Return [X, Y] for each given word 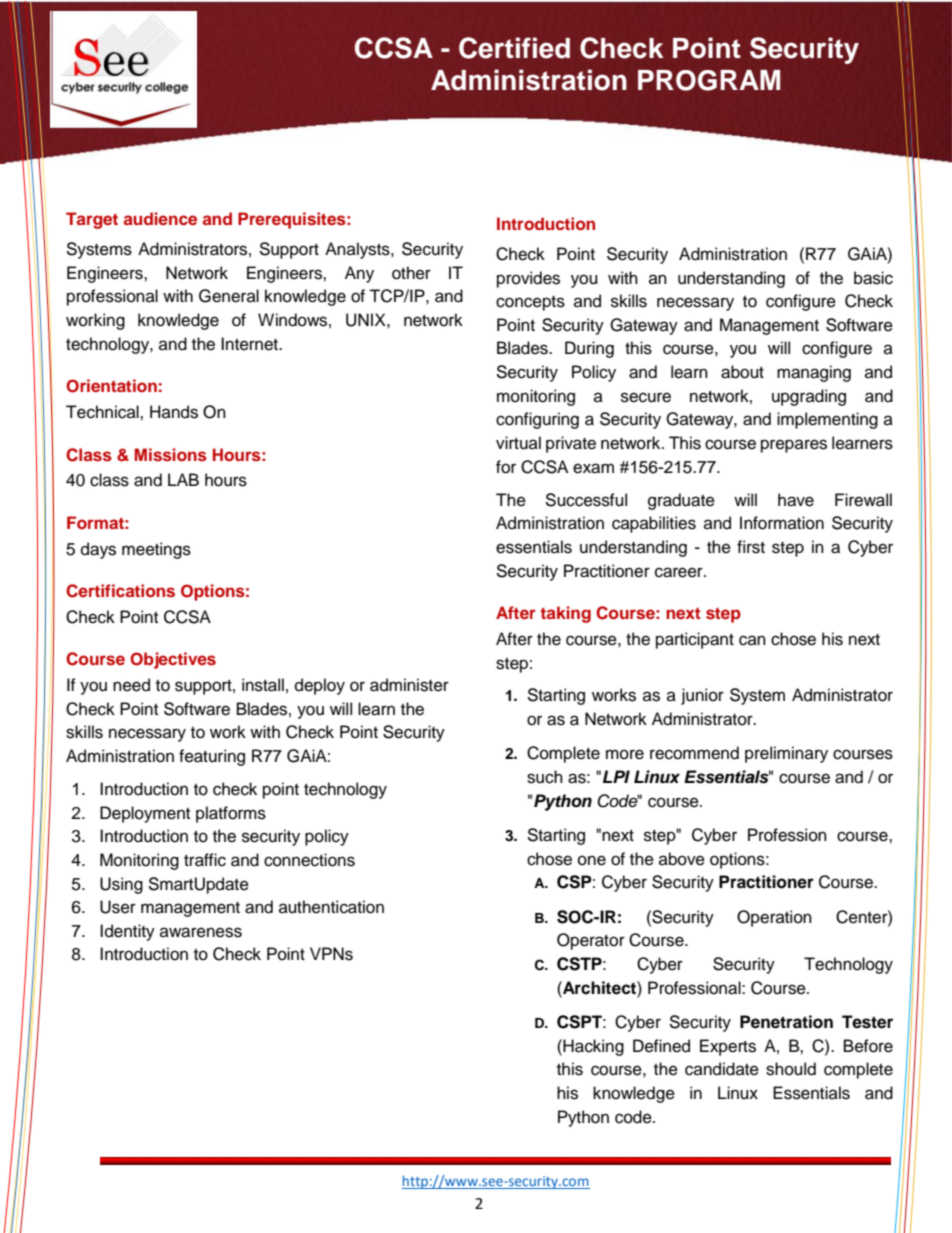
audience [160, 218]
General [229, 296]
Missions [171, 454]
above [682, 859]
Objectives [173, 660]
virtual [518, 443]
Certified [514, 48]
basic [873, 278]
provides [528, 279]
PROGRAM [709, 80]
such [545, 777]
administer [409, 685]
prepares [794, 446]
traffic [205, 860]
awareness [201, 932]
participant [695, 640]
